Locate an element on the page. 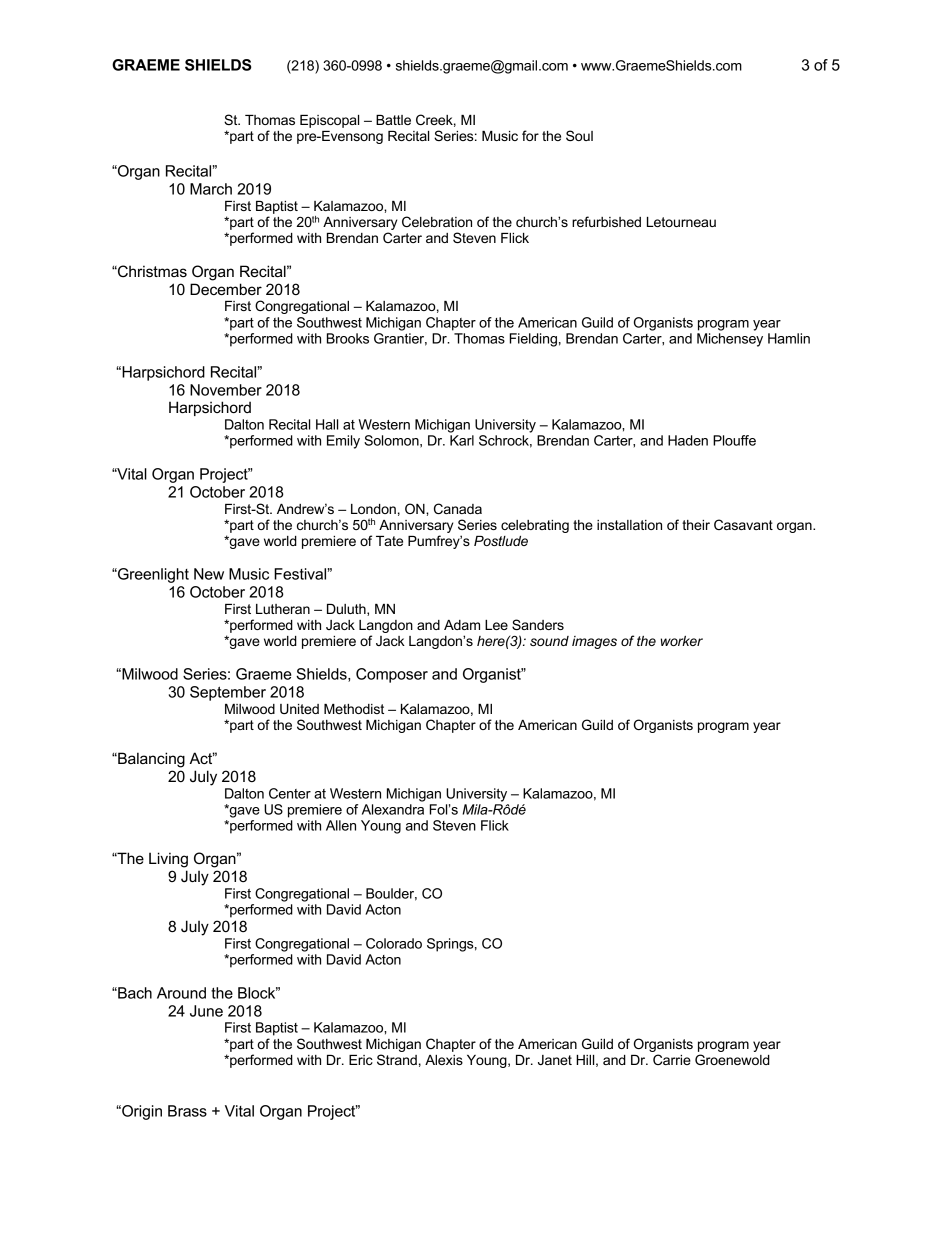 This document has height=1233, width=952. Alexis is located at coordinates (444, 1060).
